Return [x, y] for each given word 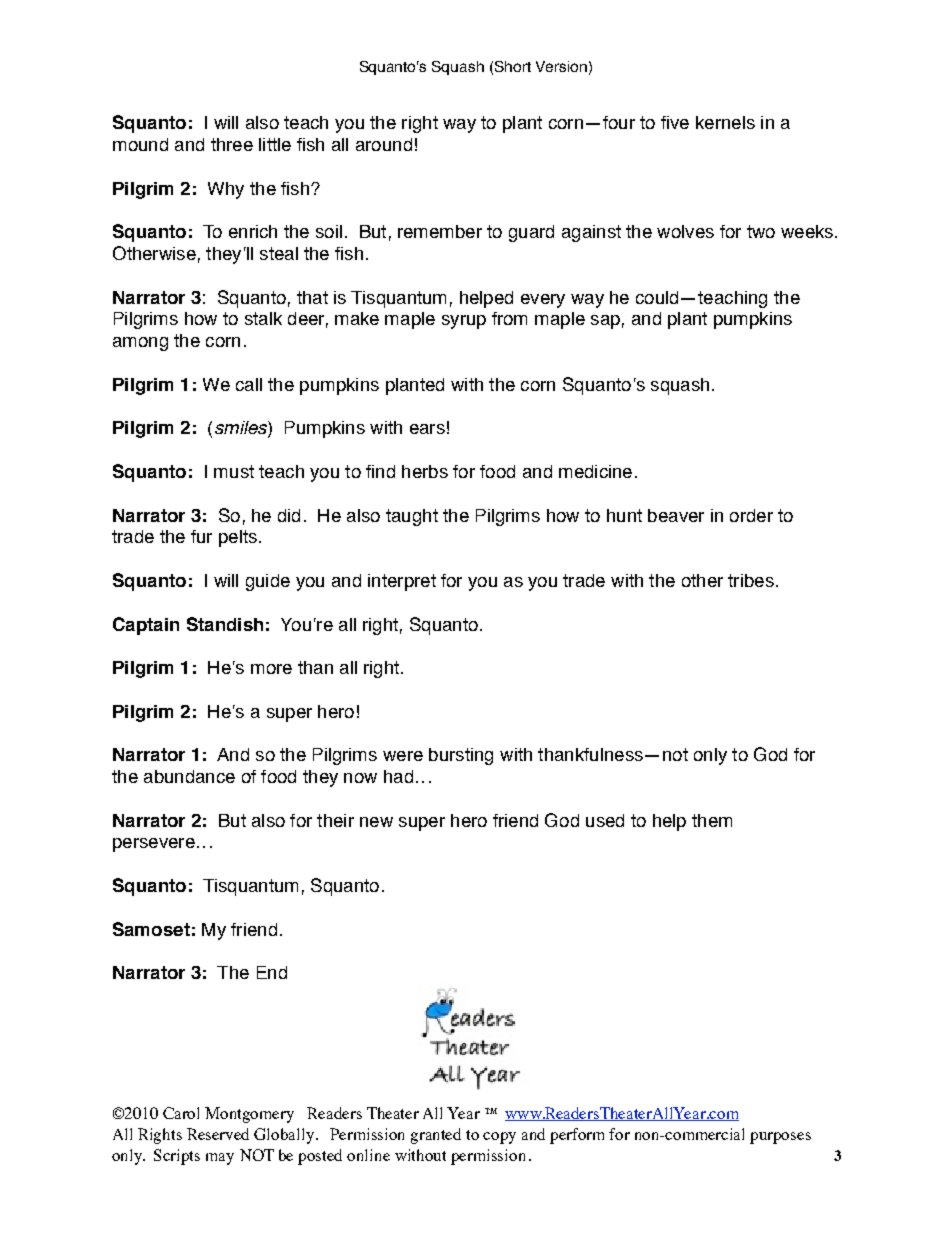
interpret [402, 582]
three [232, 144]
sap [605, 322]
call [249, 384]
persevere [154, 845]
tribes [751, 580]
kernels [725, 122]
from [509, 318]
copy [499, 1138]
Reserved [218, 1134]
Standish [225, 624]
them [712, 820]
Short [513, 66]
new [376, 822]
